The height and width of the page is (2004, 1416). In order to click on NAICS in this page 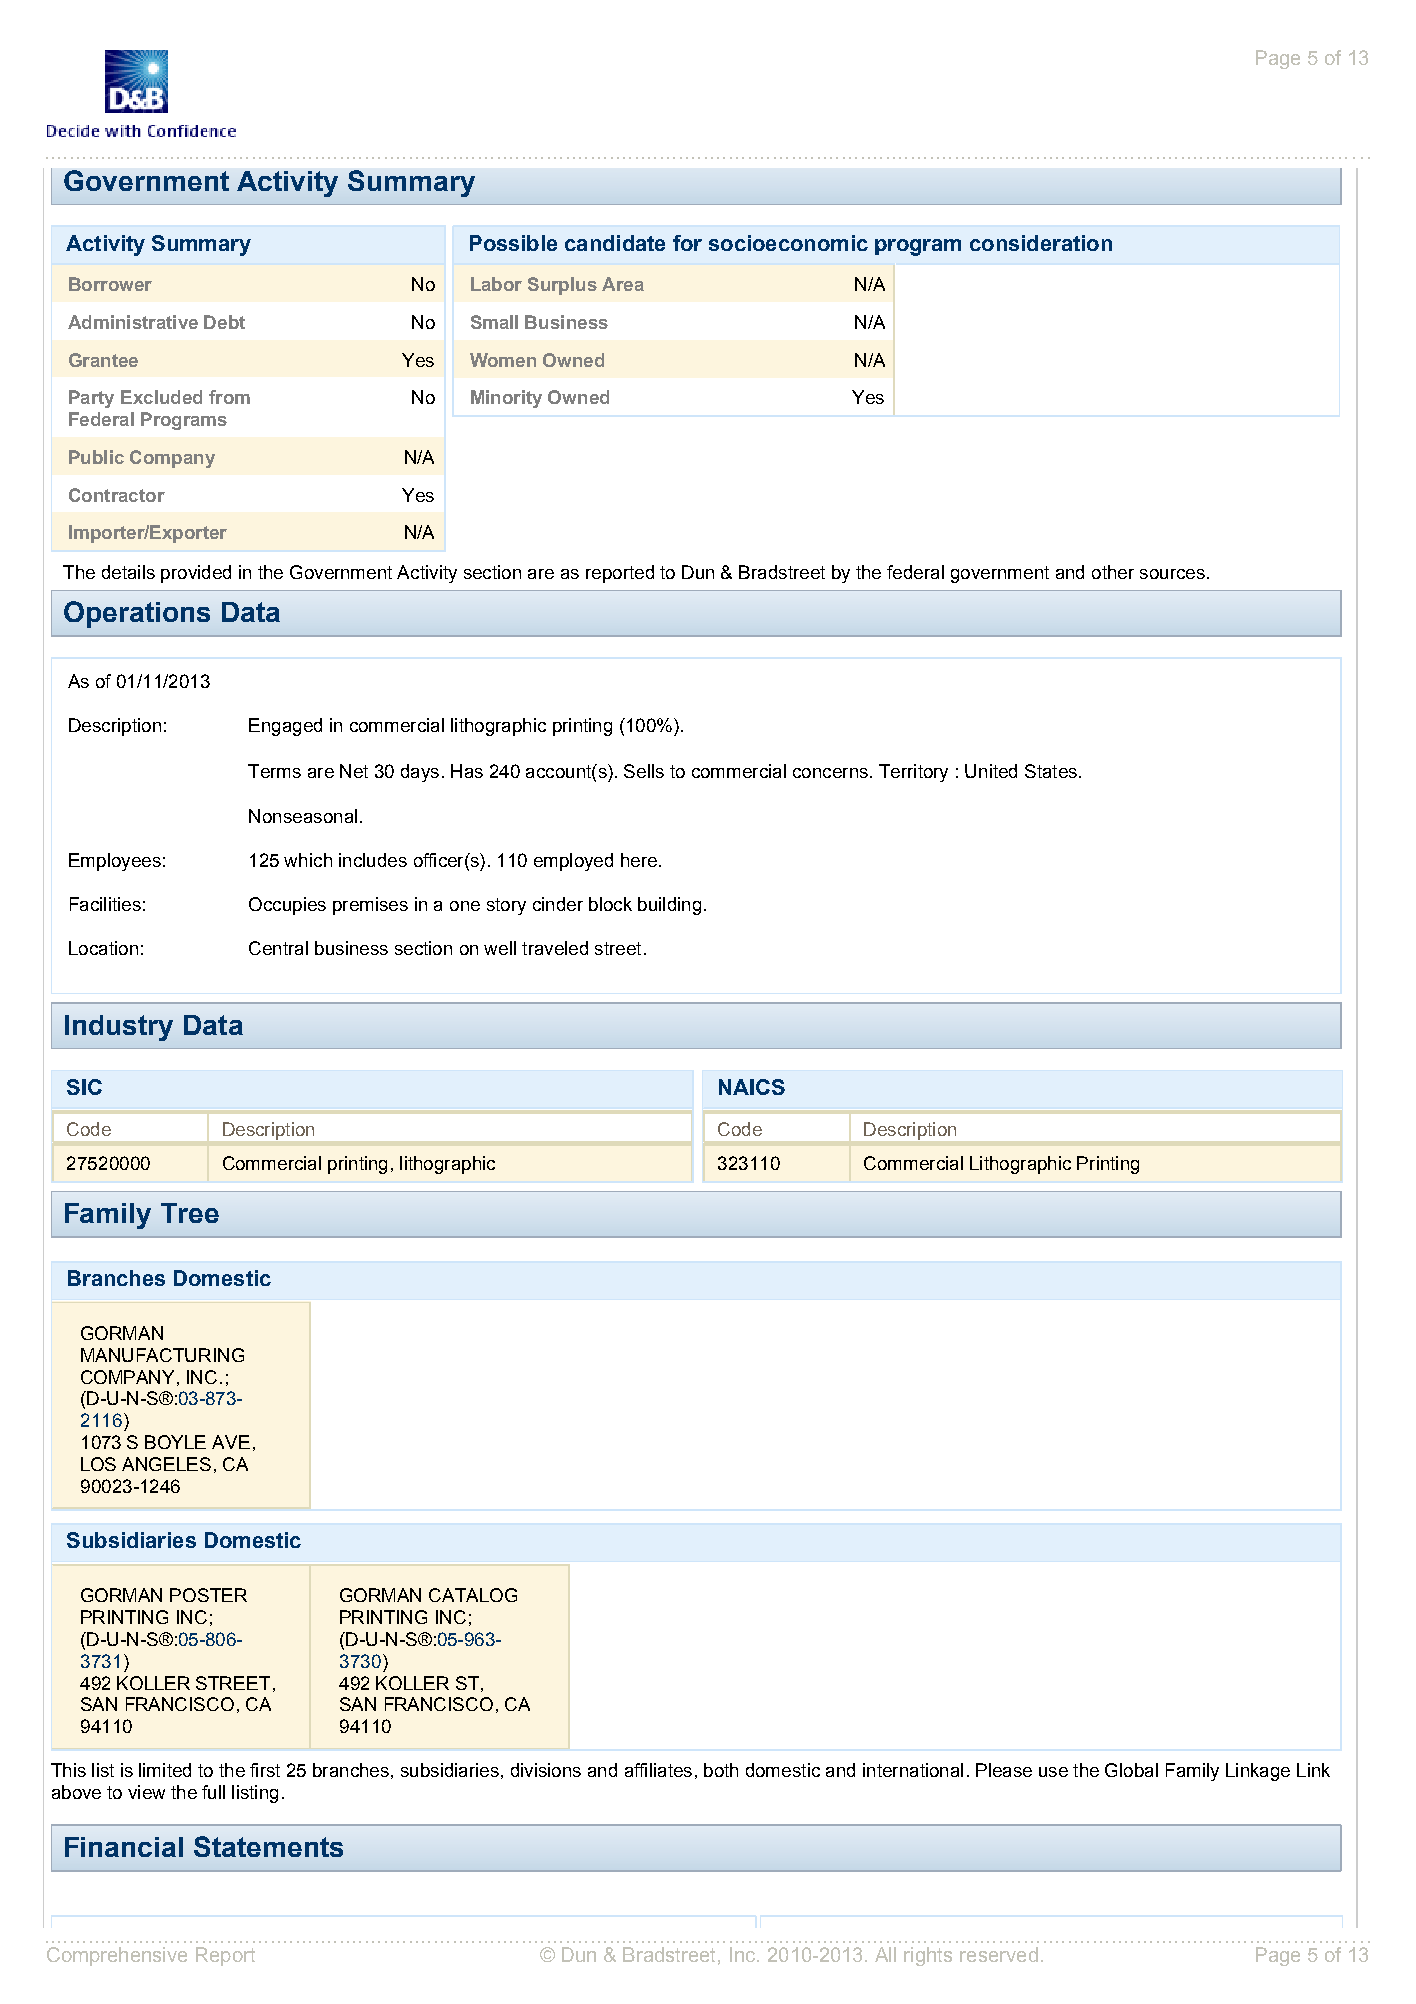, I will do `click(752, 1087)`.
